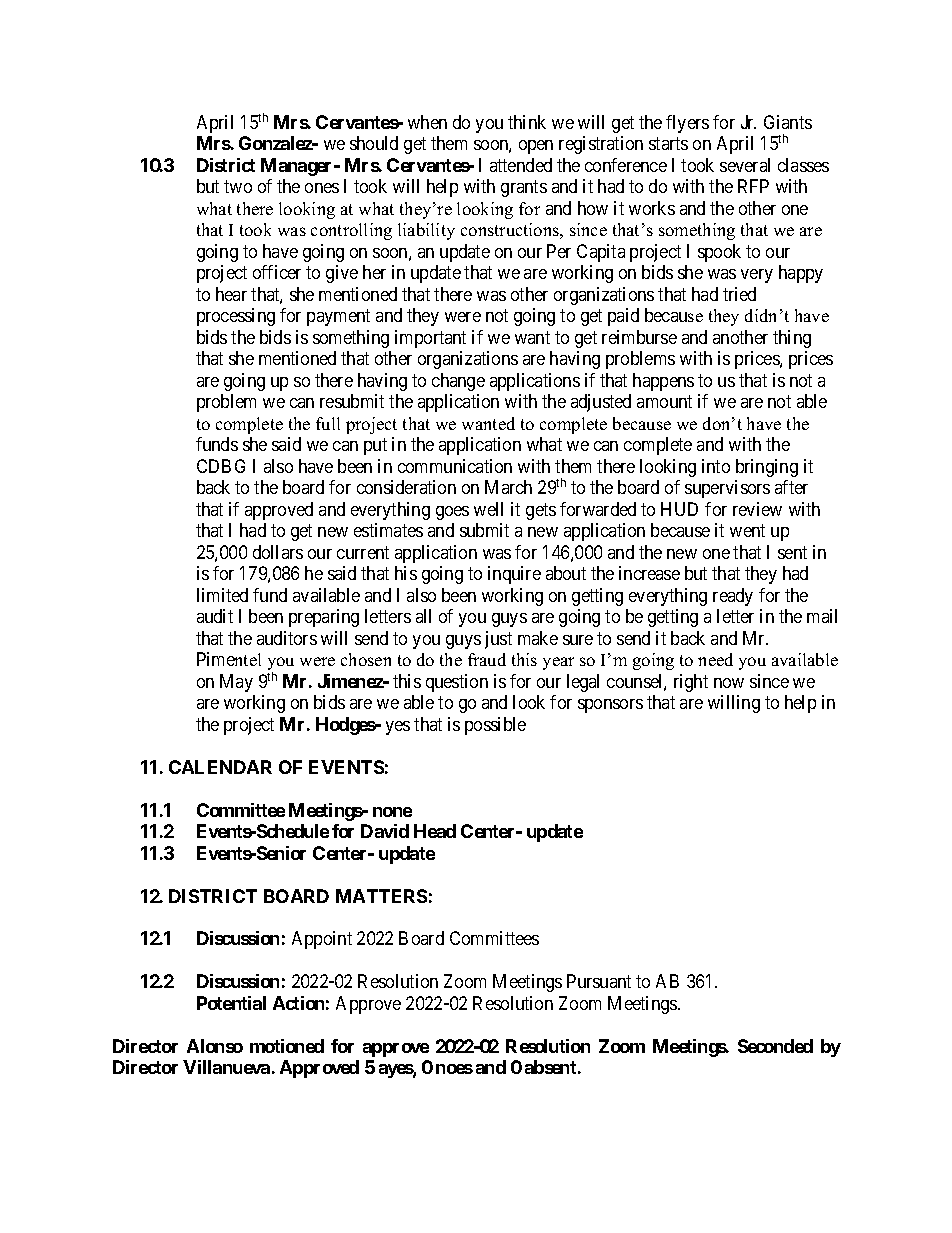  Describe the element at coordinates (514, 575) in the screenshot. I see `inquire` at that location.
